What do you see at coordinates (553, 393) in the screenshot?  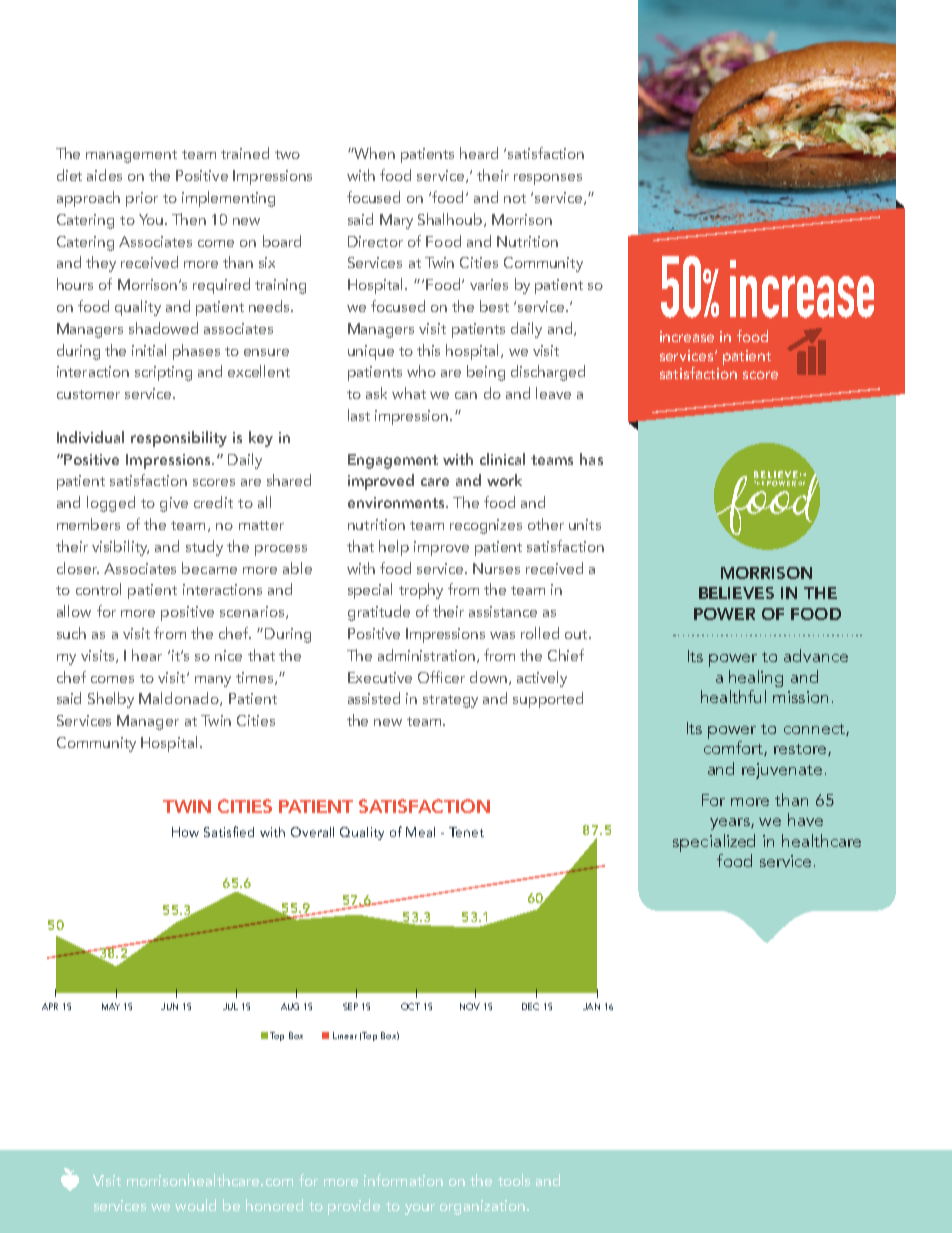 I see `leave` at bounding box center [553, 393].
